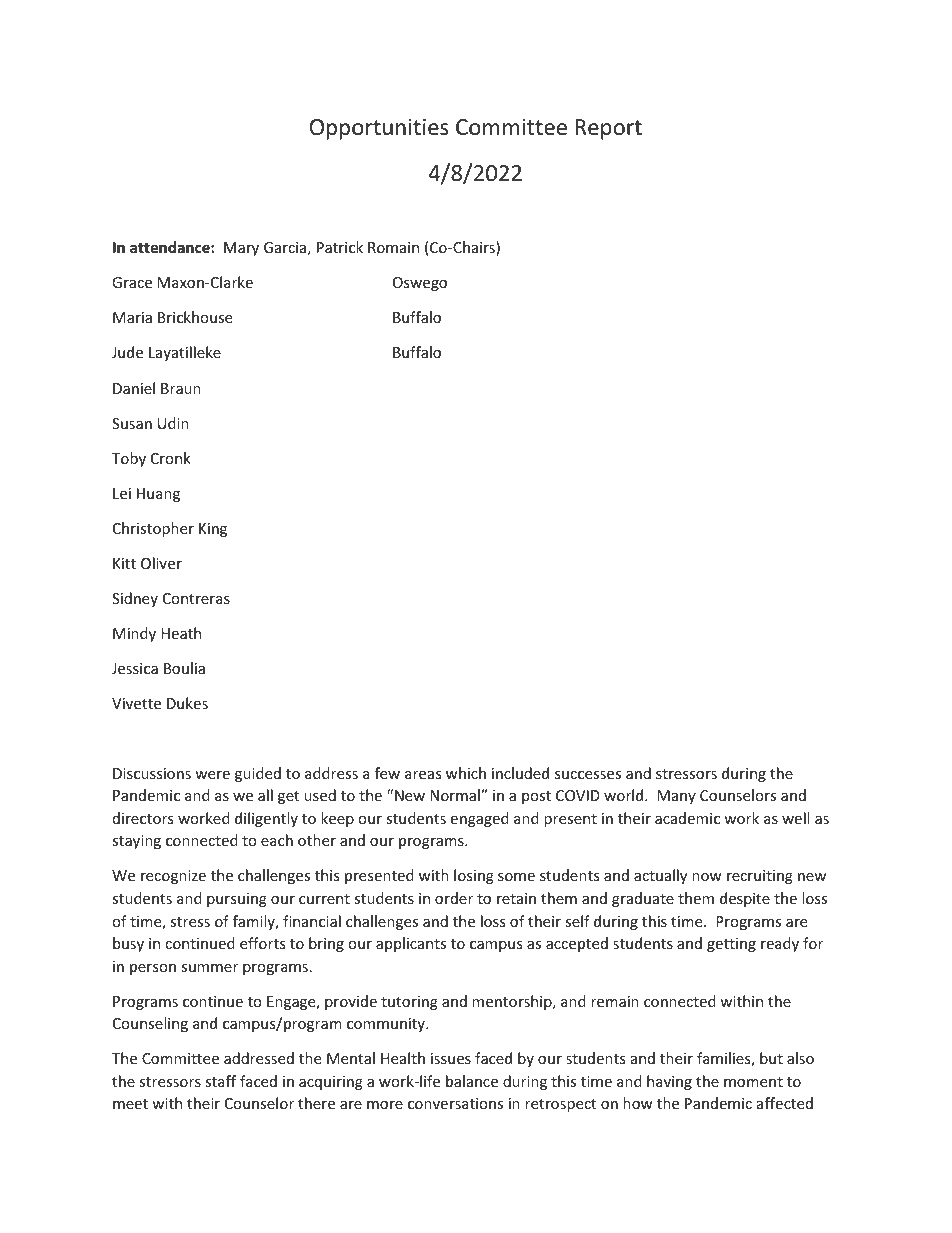  What do you see at coordinates (676, 797) in the screenshot?
I see `Many` at bounding box center [676, 797].
